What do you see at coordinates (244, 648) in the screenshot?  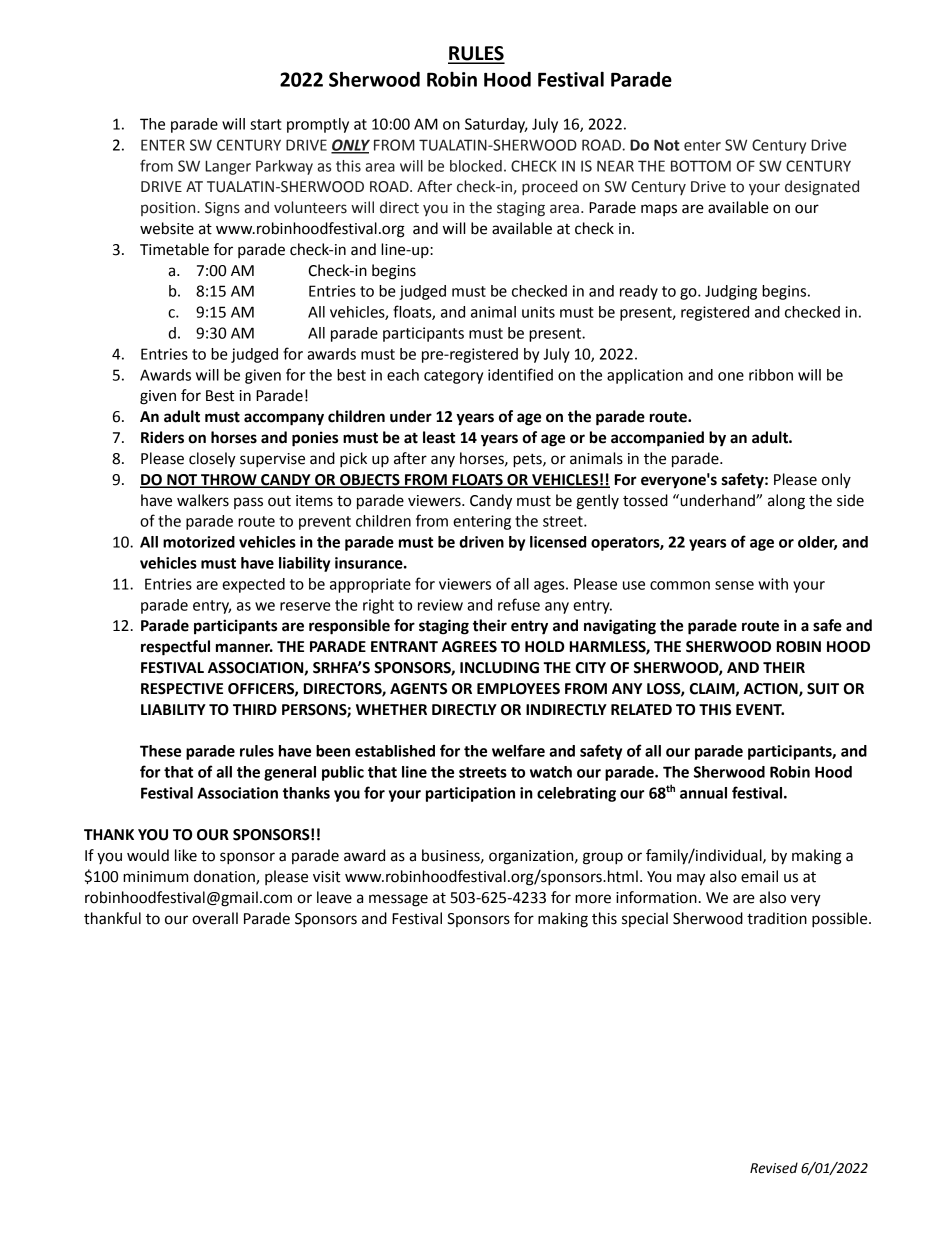 I see `manner` at bounding box center [244, 648].
